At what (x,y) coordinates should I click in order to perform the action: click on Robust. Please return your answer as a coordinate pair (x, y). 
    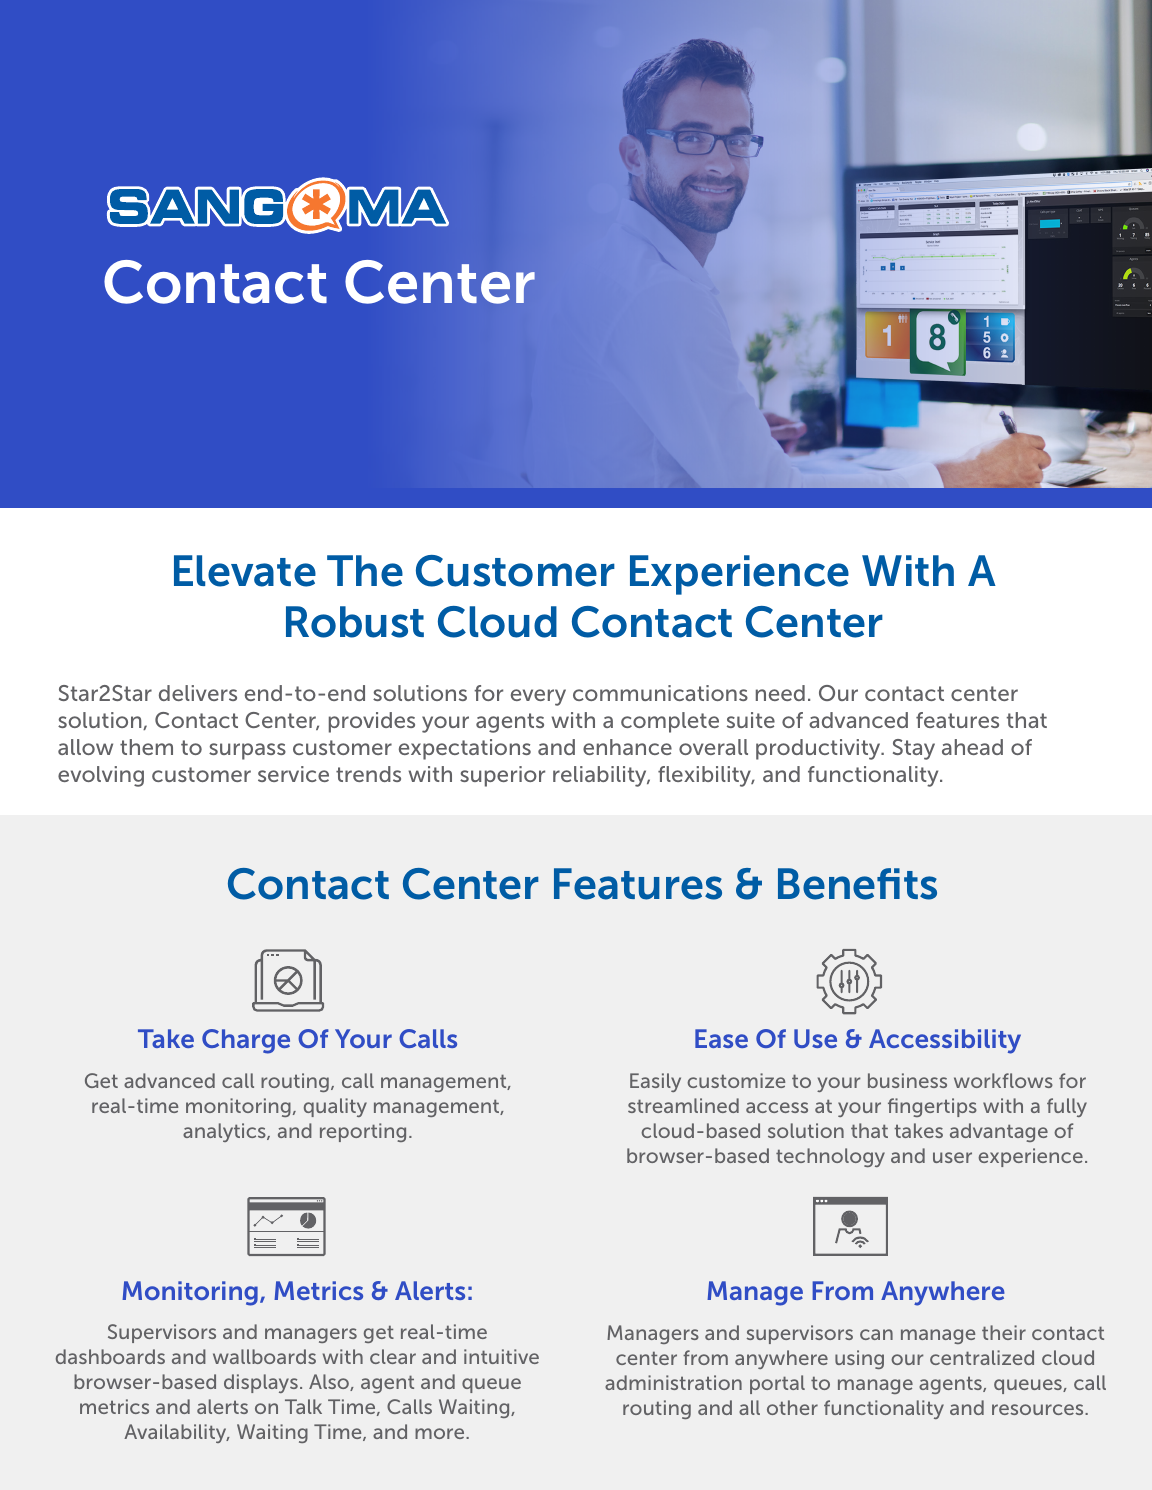
    Looking at the image, I should click on (355, 622).
